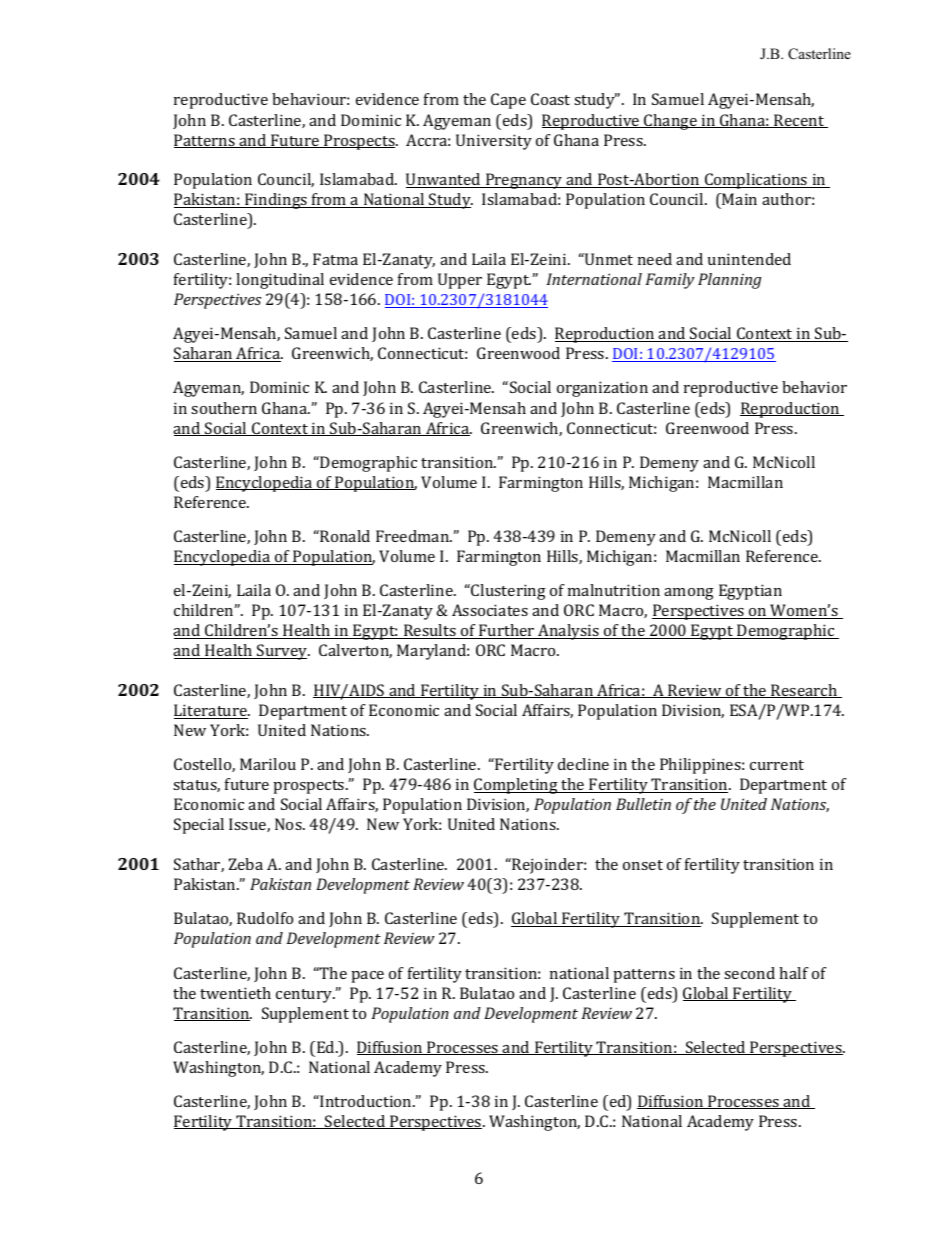 Image resolution: width=952 pixels, height=1233 pixels. Describe the element at coordinates (602, 389) in the screenshot. I see `organization` at that location.
